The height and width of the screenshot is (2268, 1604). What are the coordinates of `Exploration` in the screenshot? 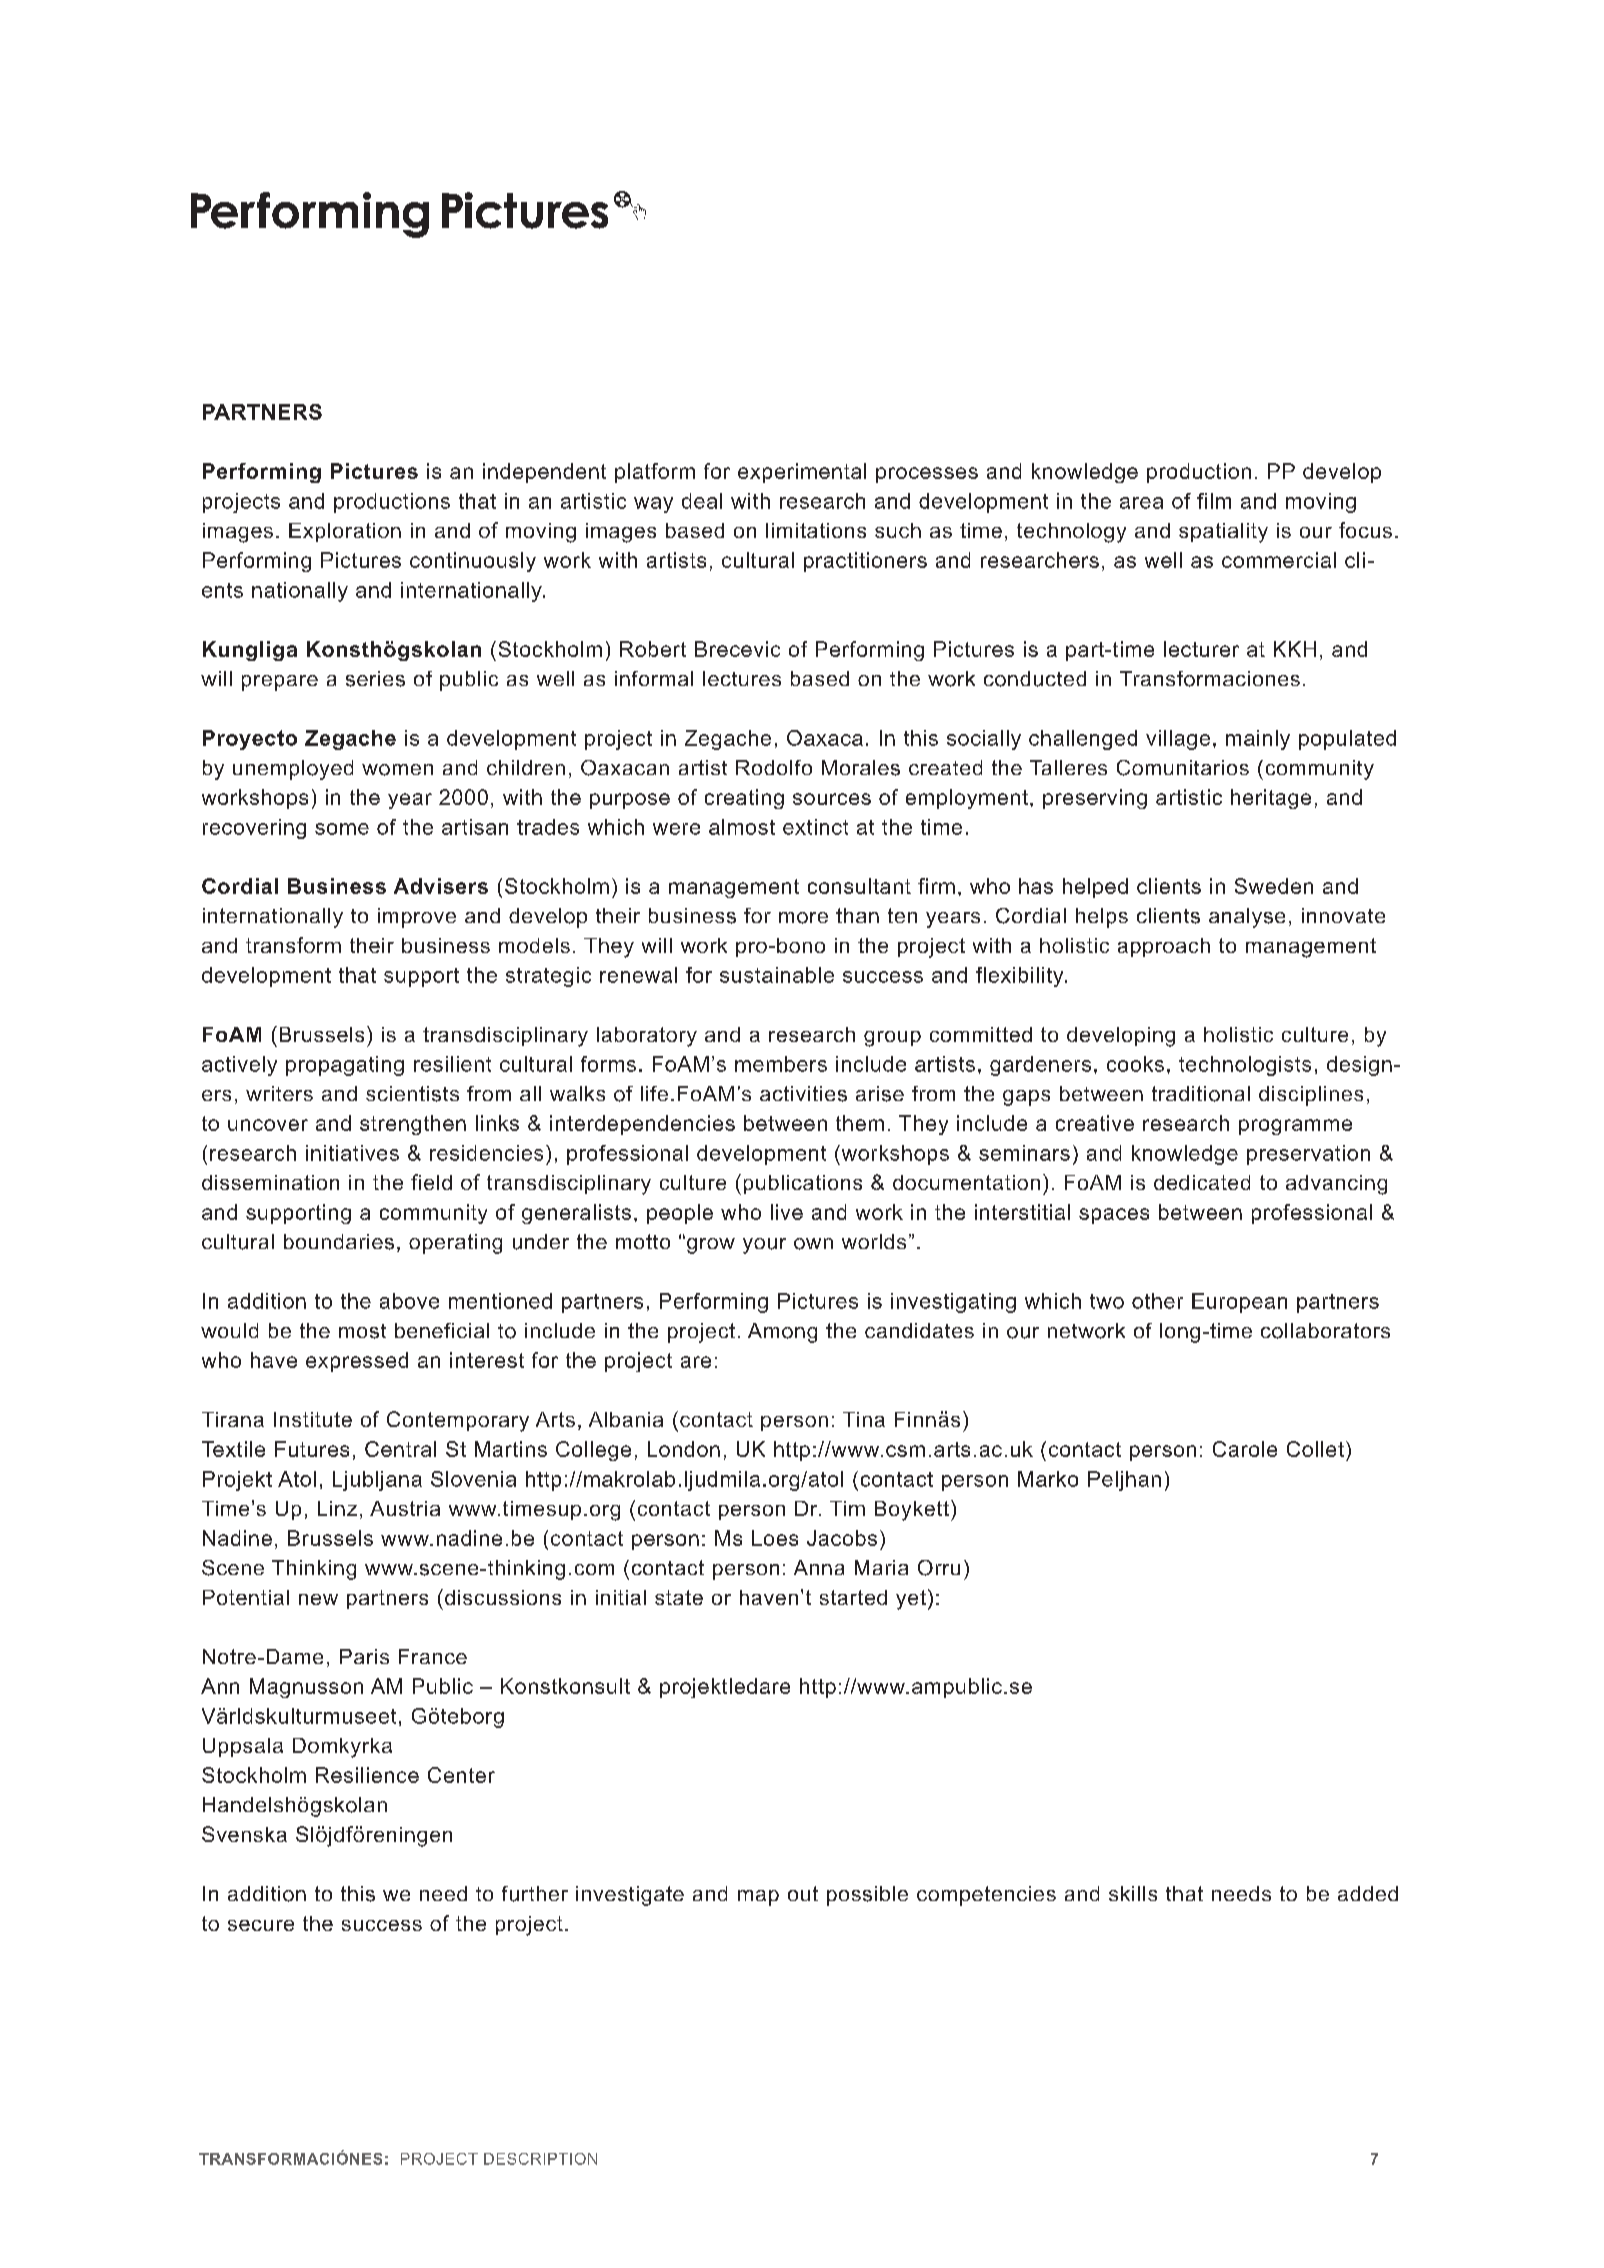 It's located at (345, 532).
